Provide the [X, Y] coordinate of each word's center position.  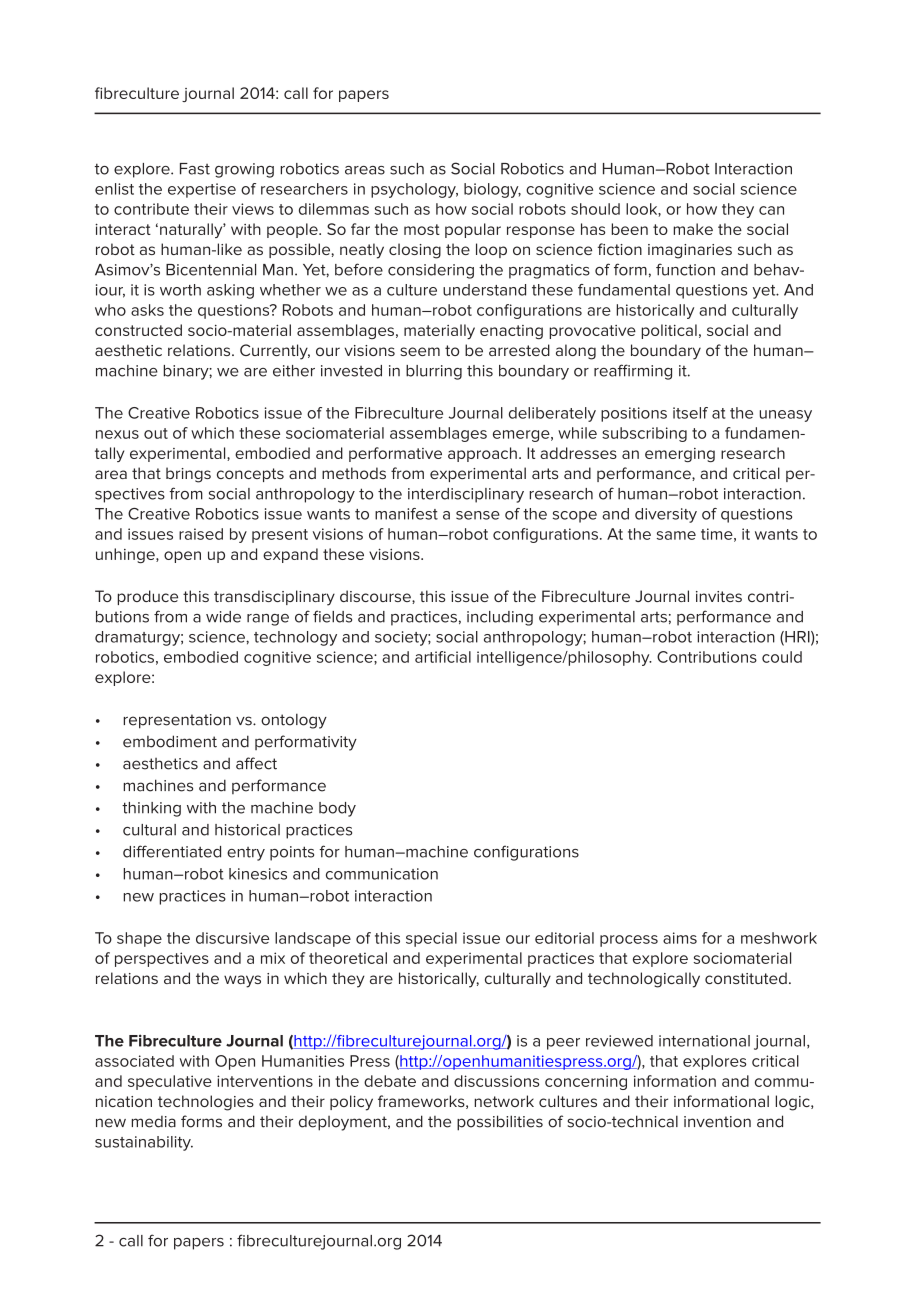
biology [492, 190]
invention [717, 1122]
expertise [202, 190]
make [693, 229]
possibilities [500, 1123]
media [153, 1122]
